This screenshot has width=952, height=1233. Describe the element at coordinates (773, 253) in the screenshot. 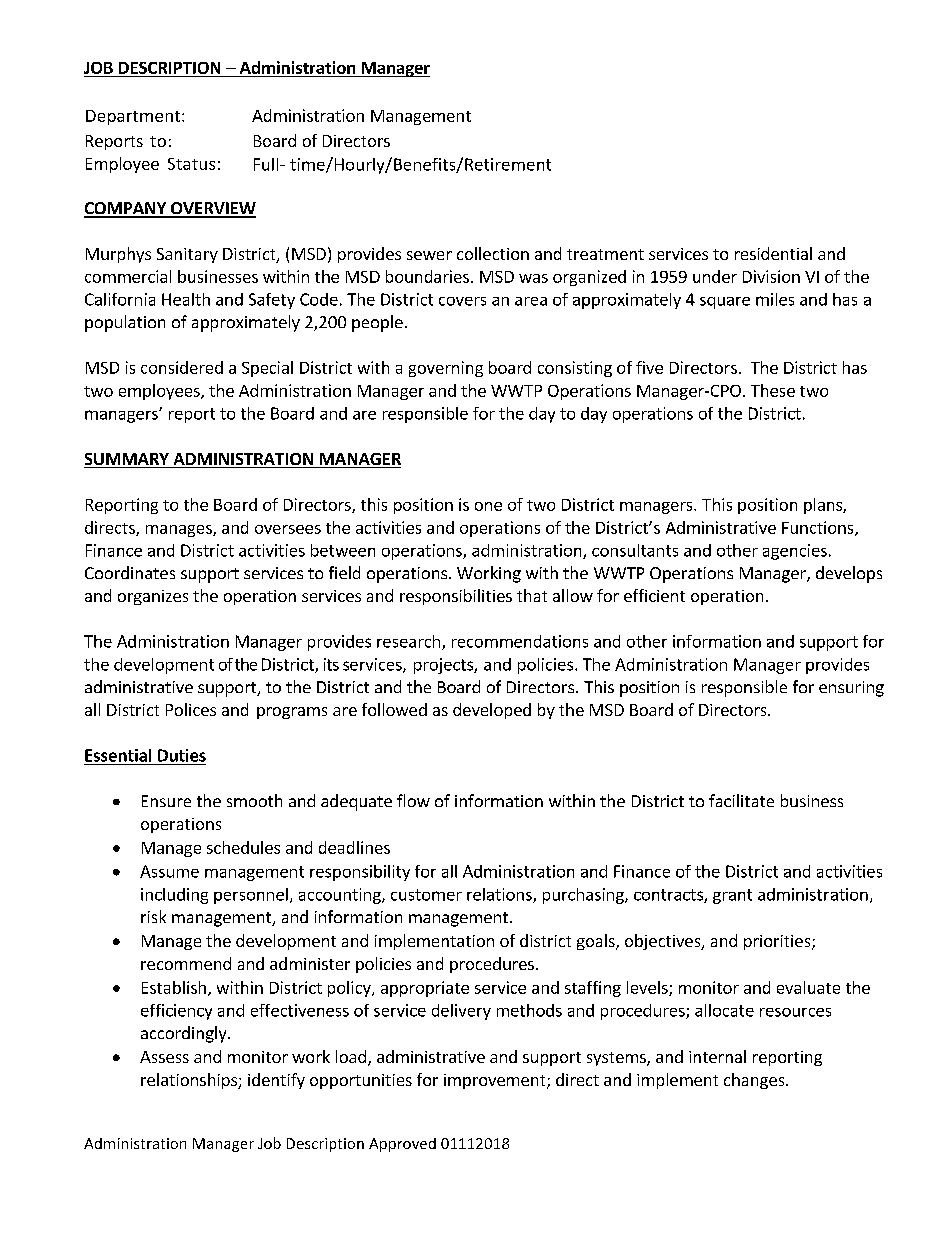

I see `residential` at that location.
